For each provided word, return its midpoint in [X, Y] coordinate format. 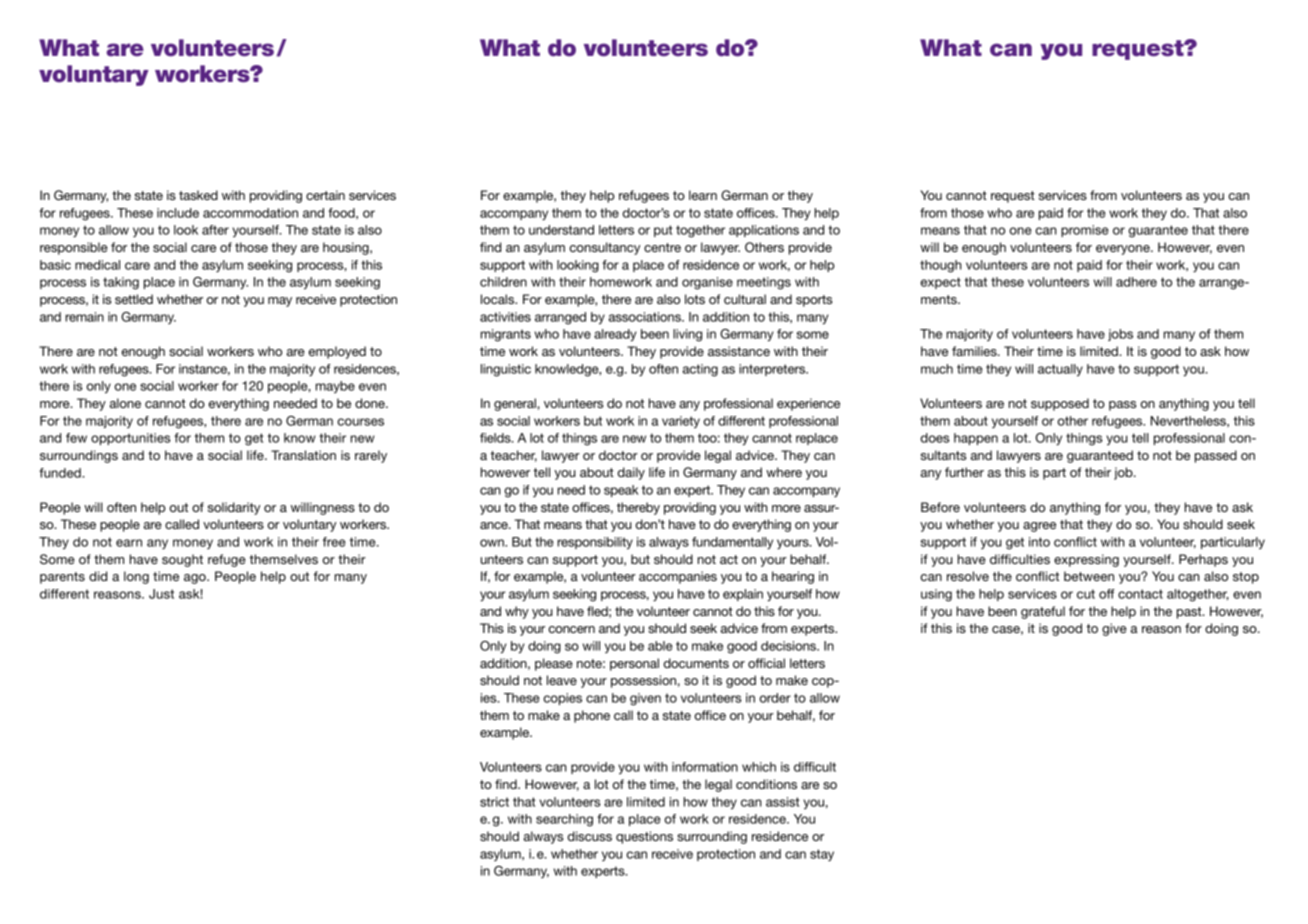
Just [161, 594]
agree [1039, 527]
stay [822, 855]
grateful [1043, 612]
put [663, 231]
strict [494, 802]
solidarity [234, 508]
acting [700, 370]
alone [125, 403]
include [178, 213]
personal [634, 664]
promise [1085, 231]
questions [644, 837]
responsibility [595, 543]
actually [1060, 370]
